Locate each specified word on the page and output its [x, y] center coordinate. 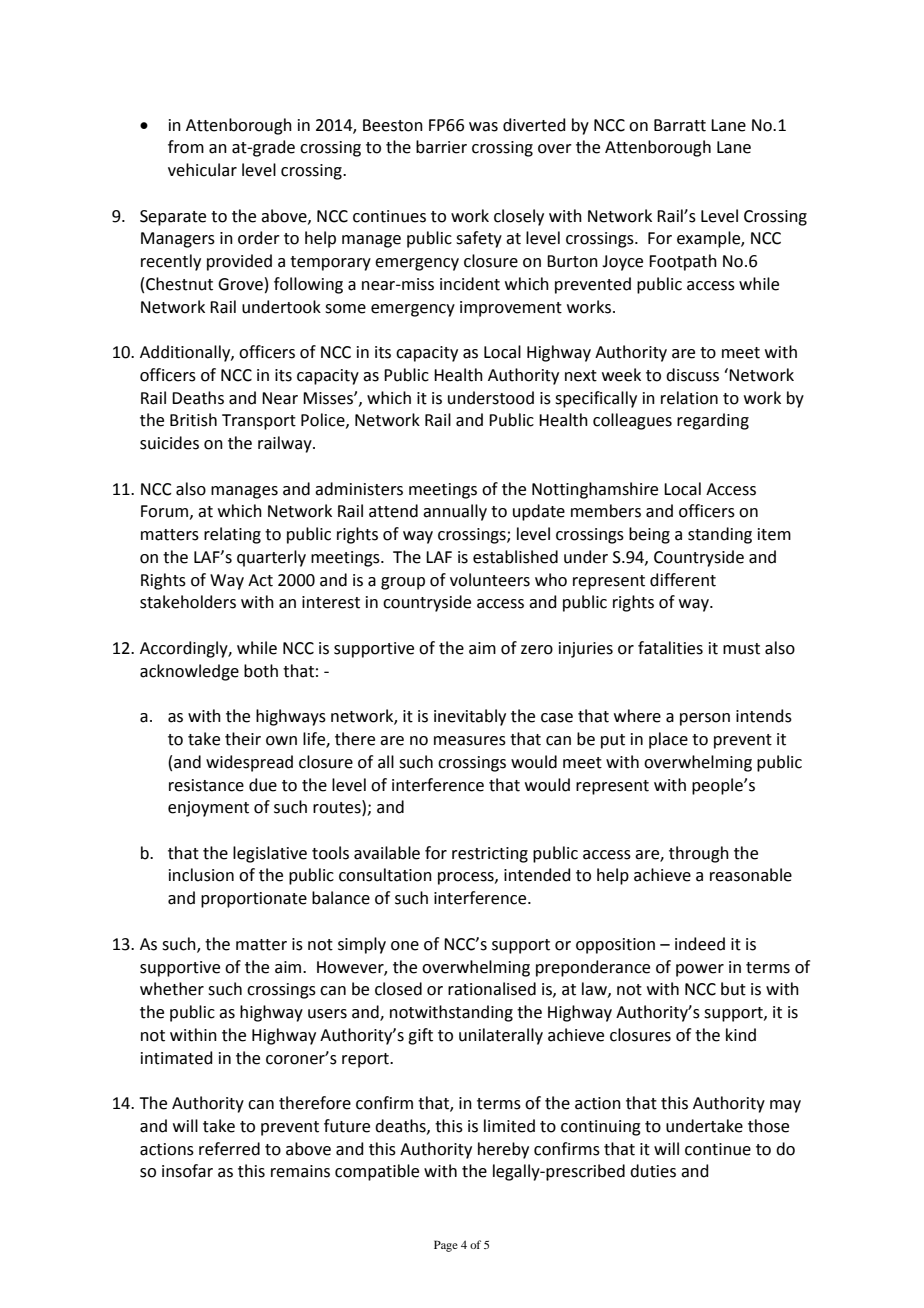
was [483, 127]
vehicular [202, 170]
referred [229, 1149]
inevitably [470, 717]
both [261, 671]
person [705, 719]
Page [446, 1246]
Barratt [680, 125]
